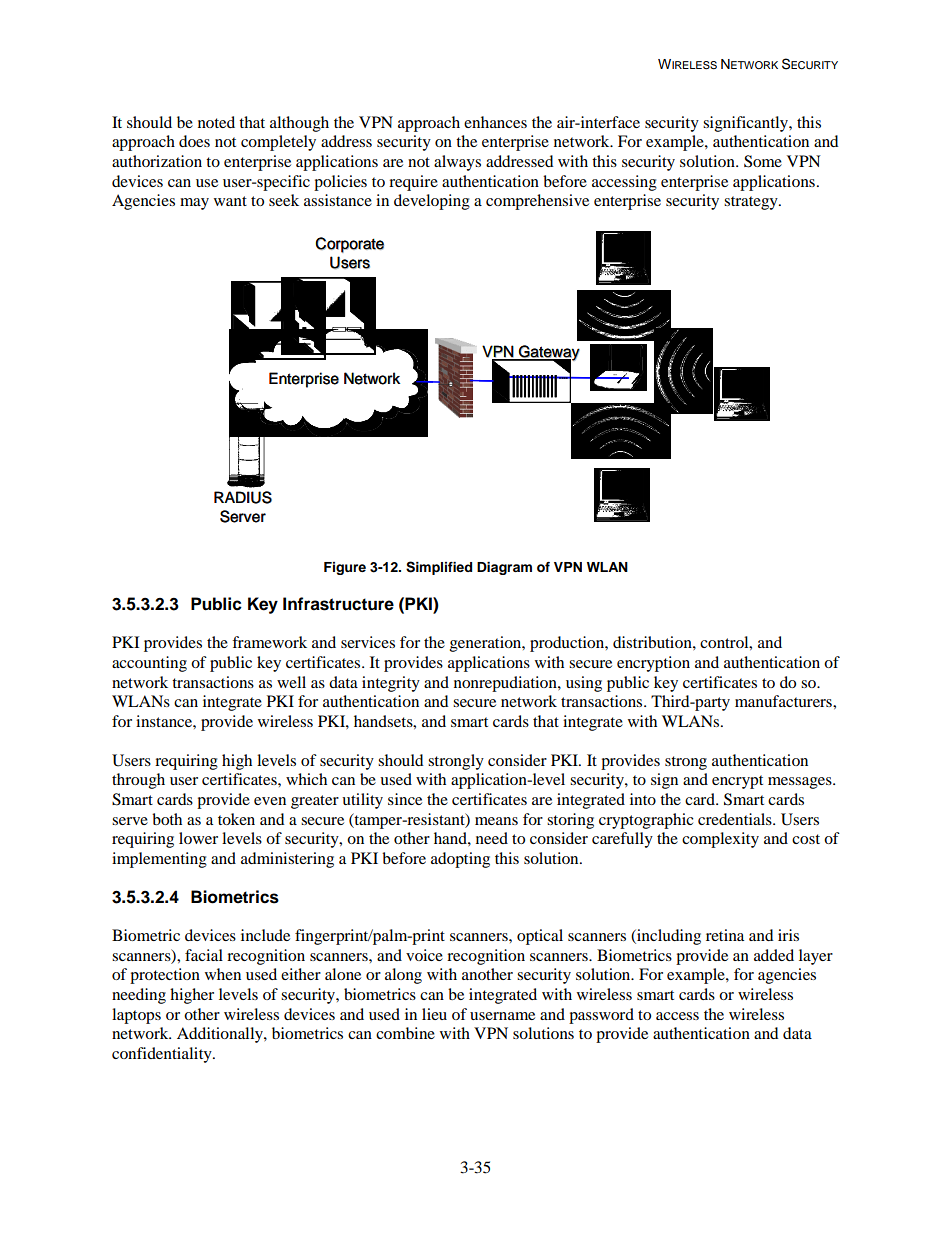 This screenshot has height=1233, width=952. What do you see at coordinates (221, 1035) in the screenshot?
I see `Additionally` at bounding box center [221, 1035].
